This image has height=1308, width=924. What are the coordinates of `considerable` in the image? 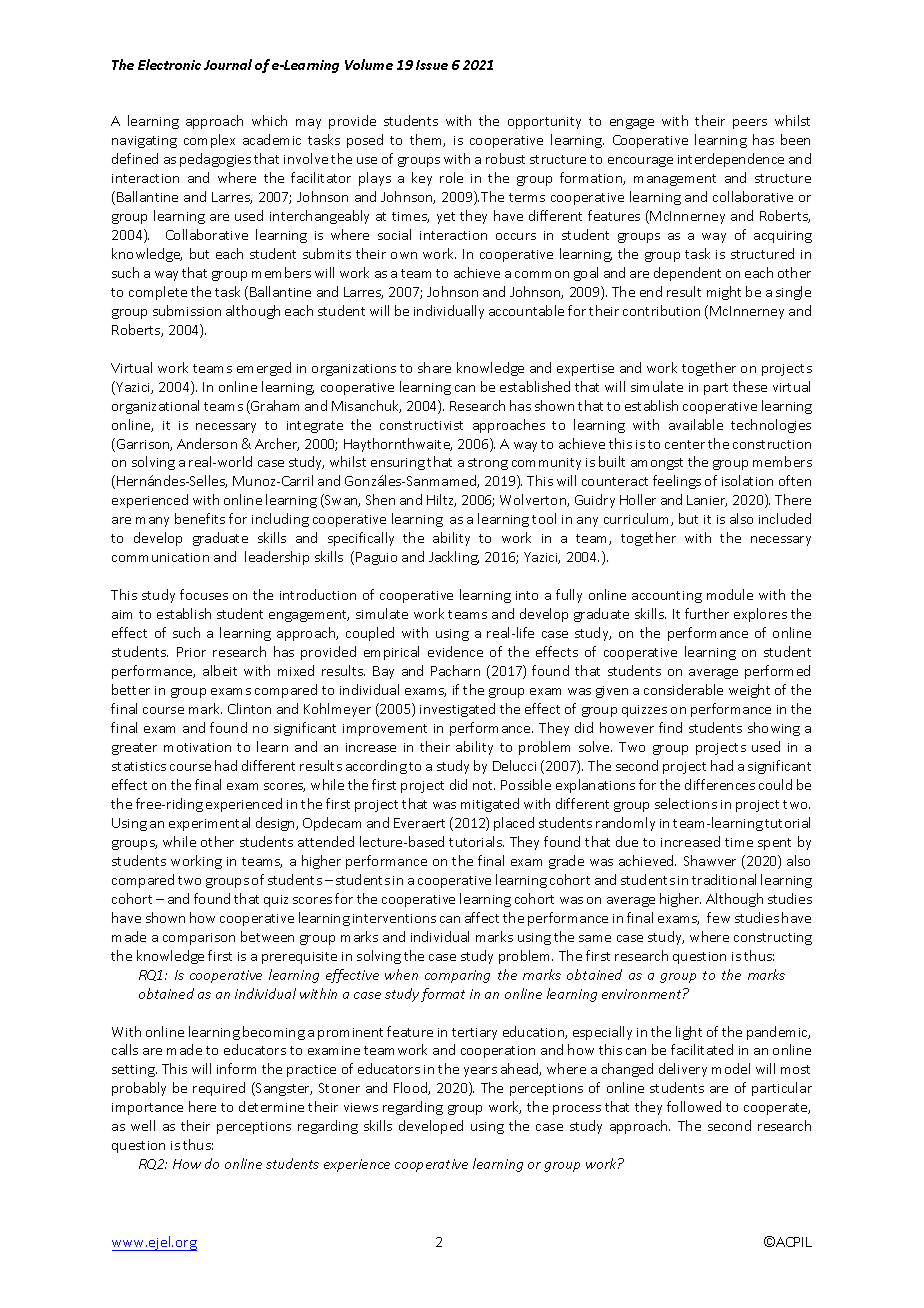 It's located at (683, 689).
